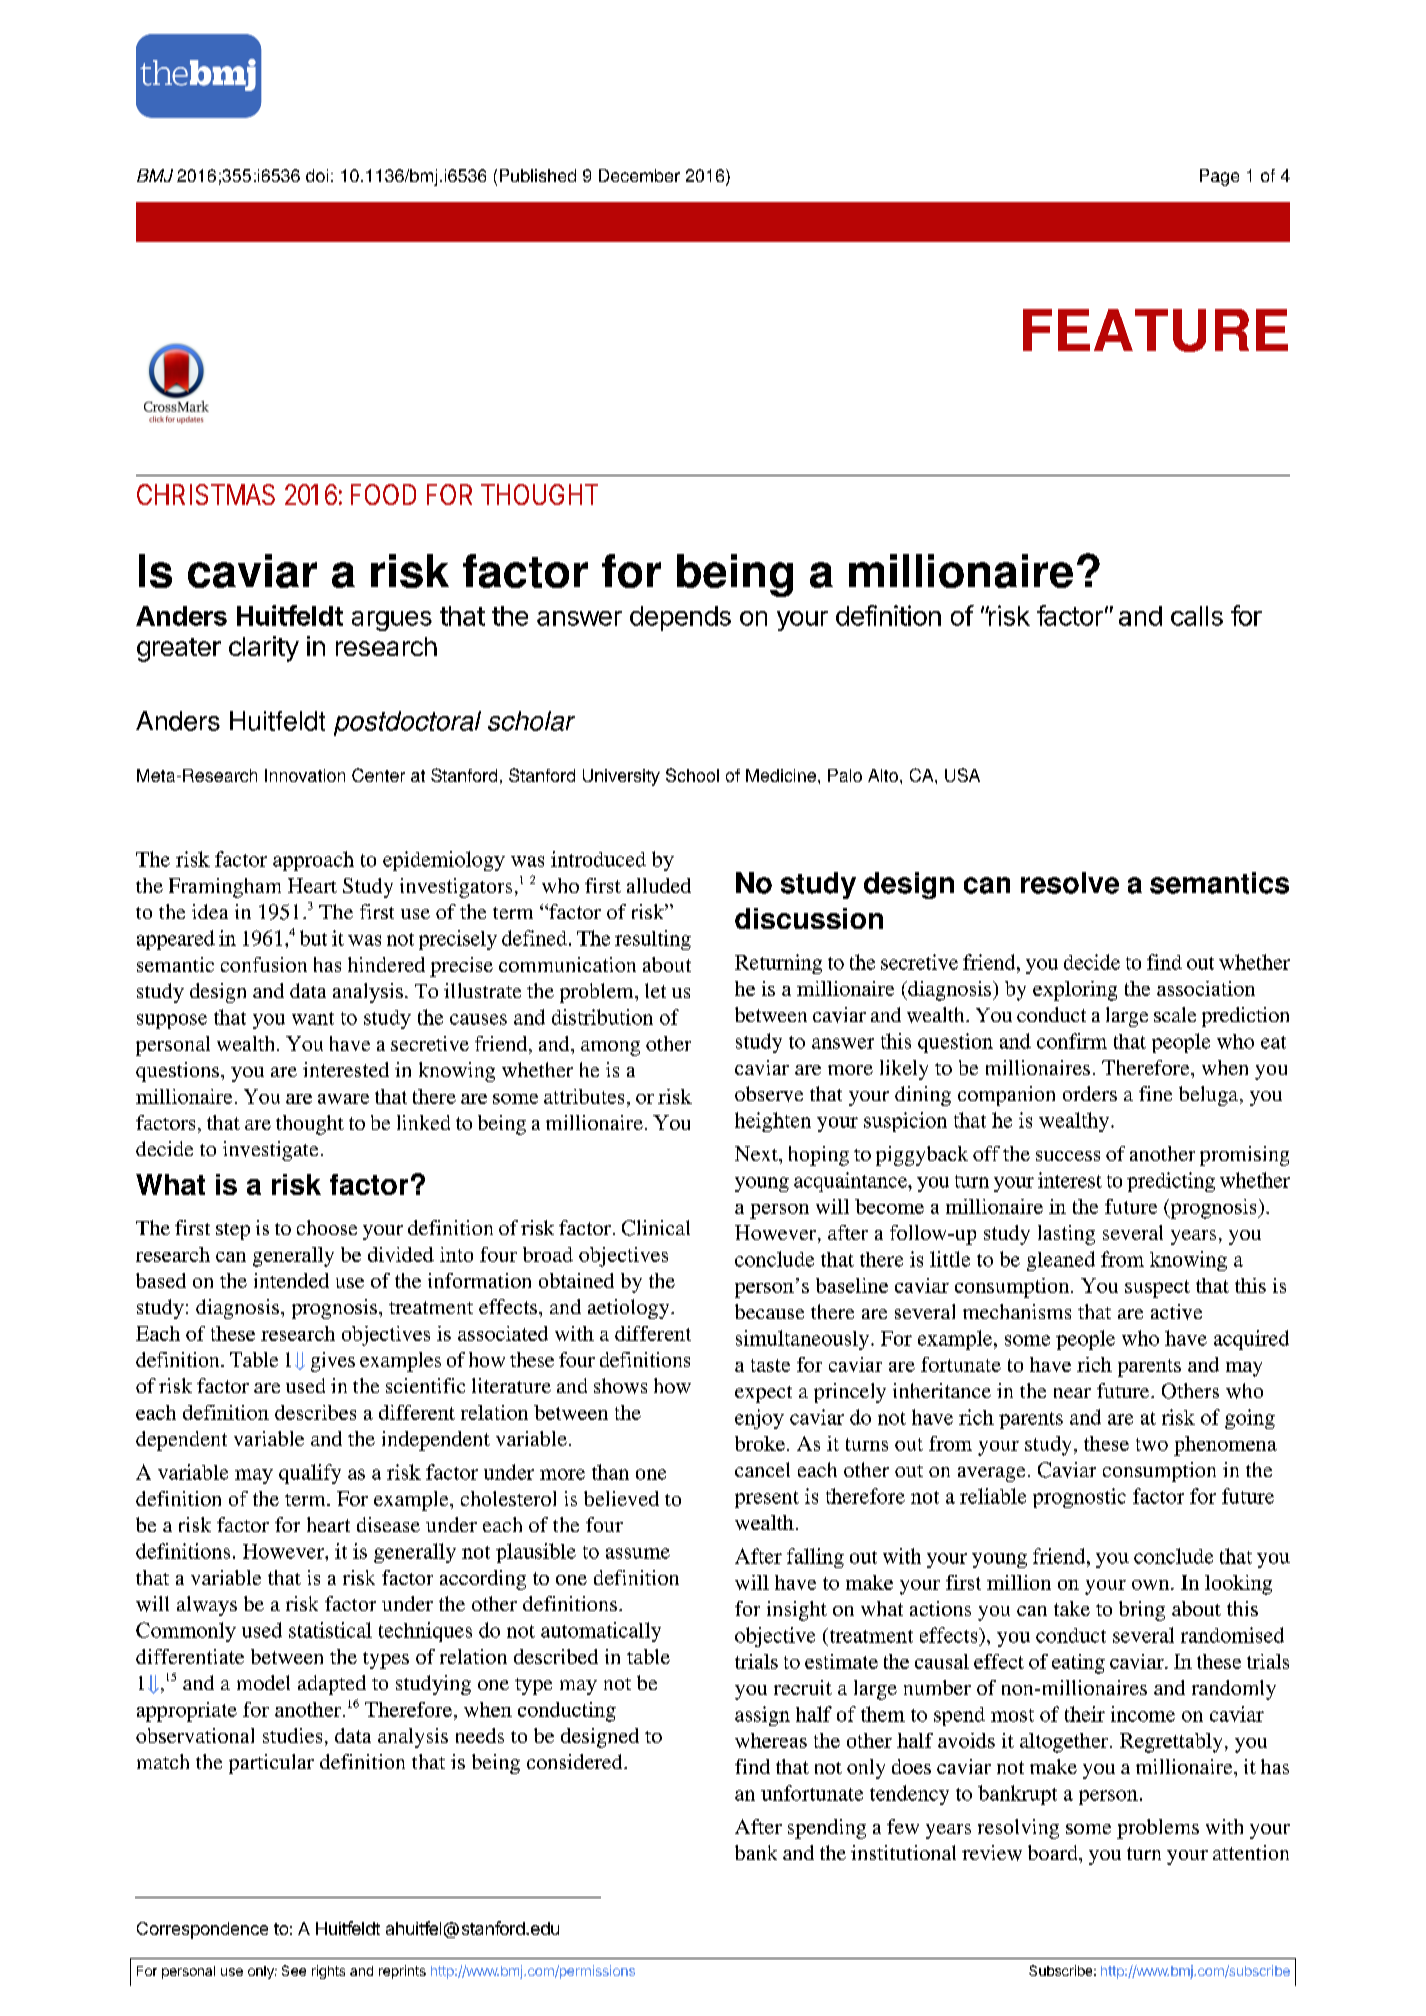  I want to click on Clinical, so click(656, 1228).
